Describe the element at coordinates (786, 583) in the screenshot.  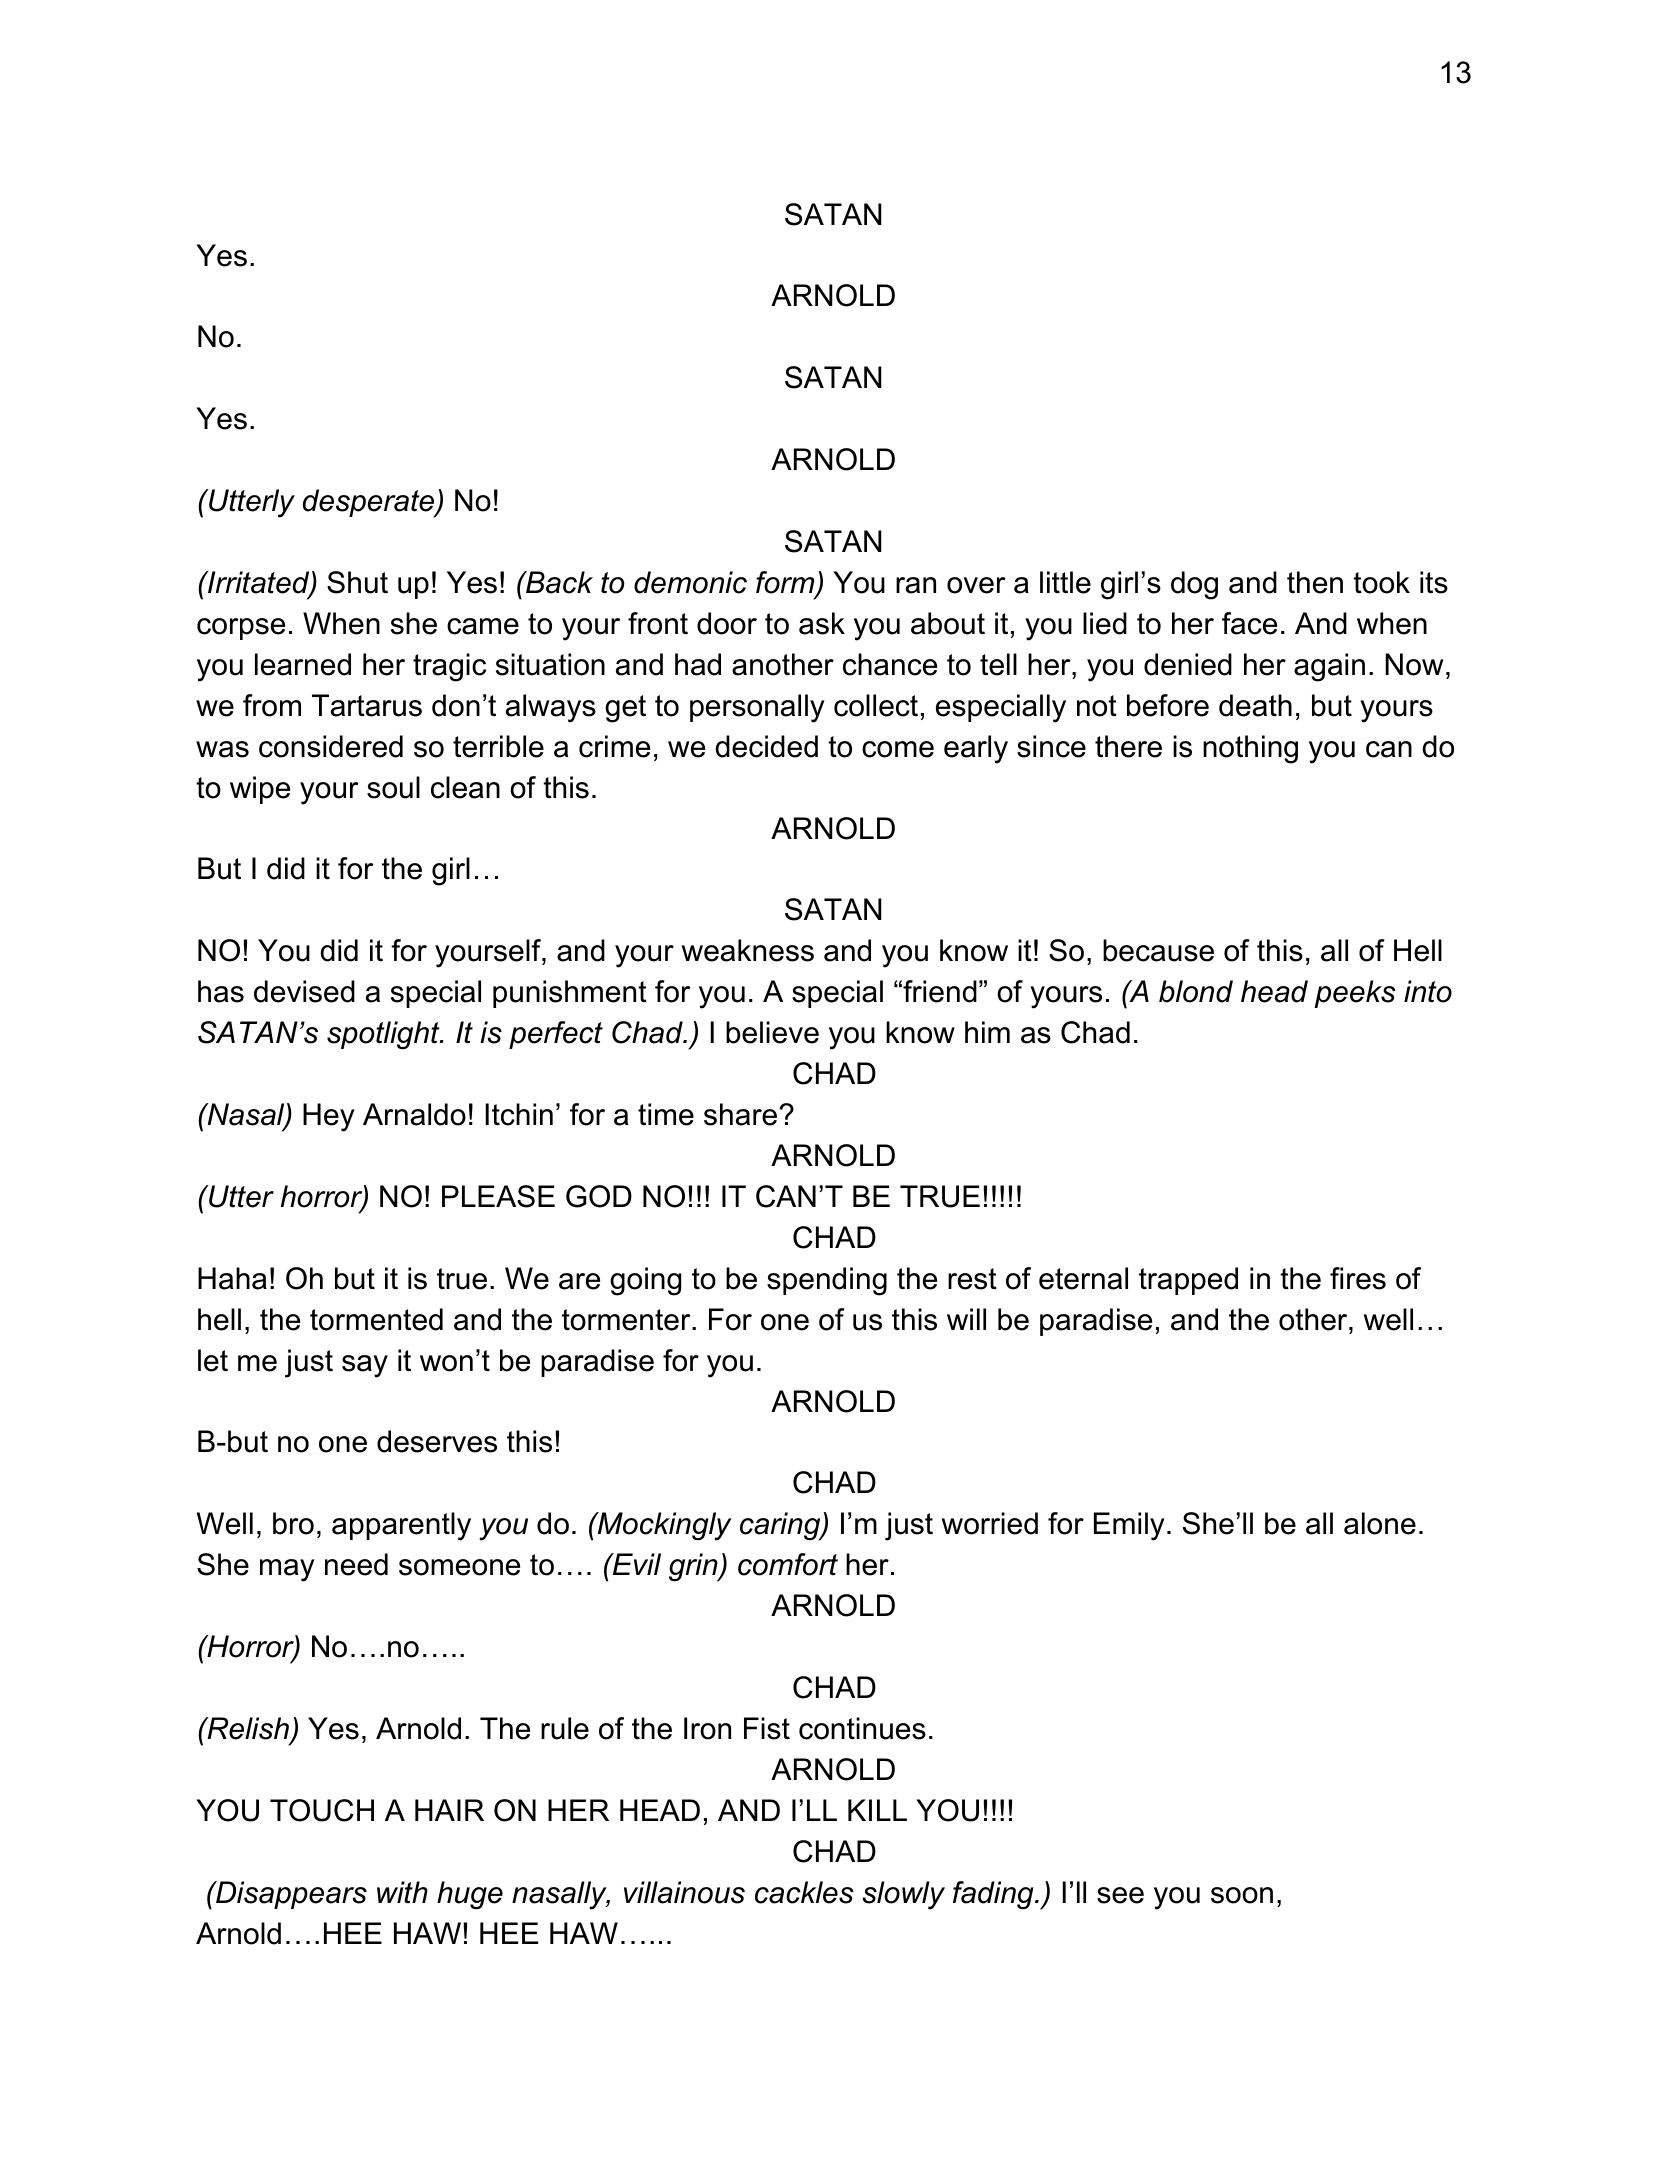
I see `form` at that location.
